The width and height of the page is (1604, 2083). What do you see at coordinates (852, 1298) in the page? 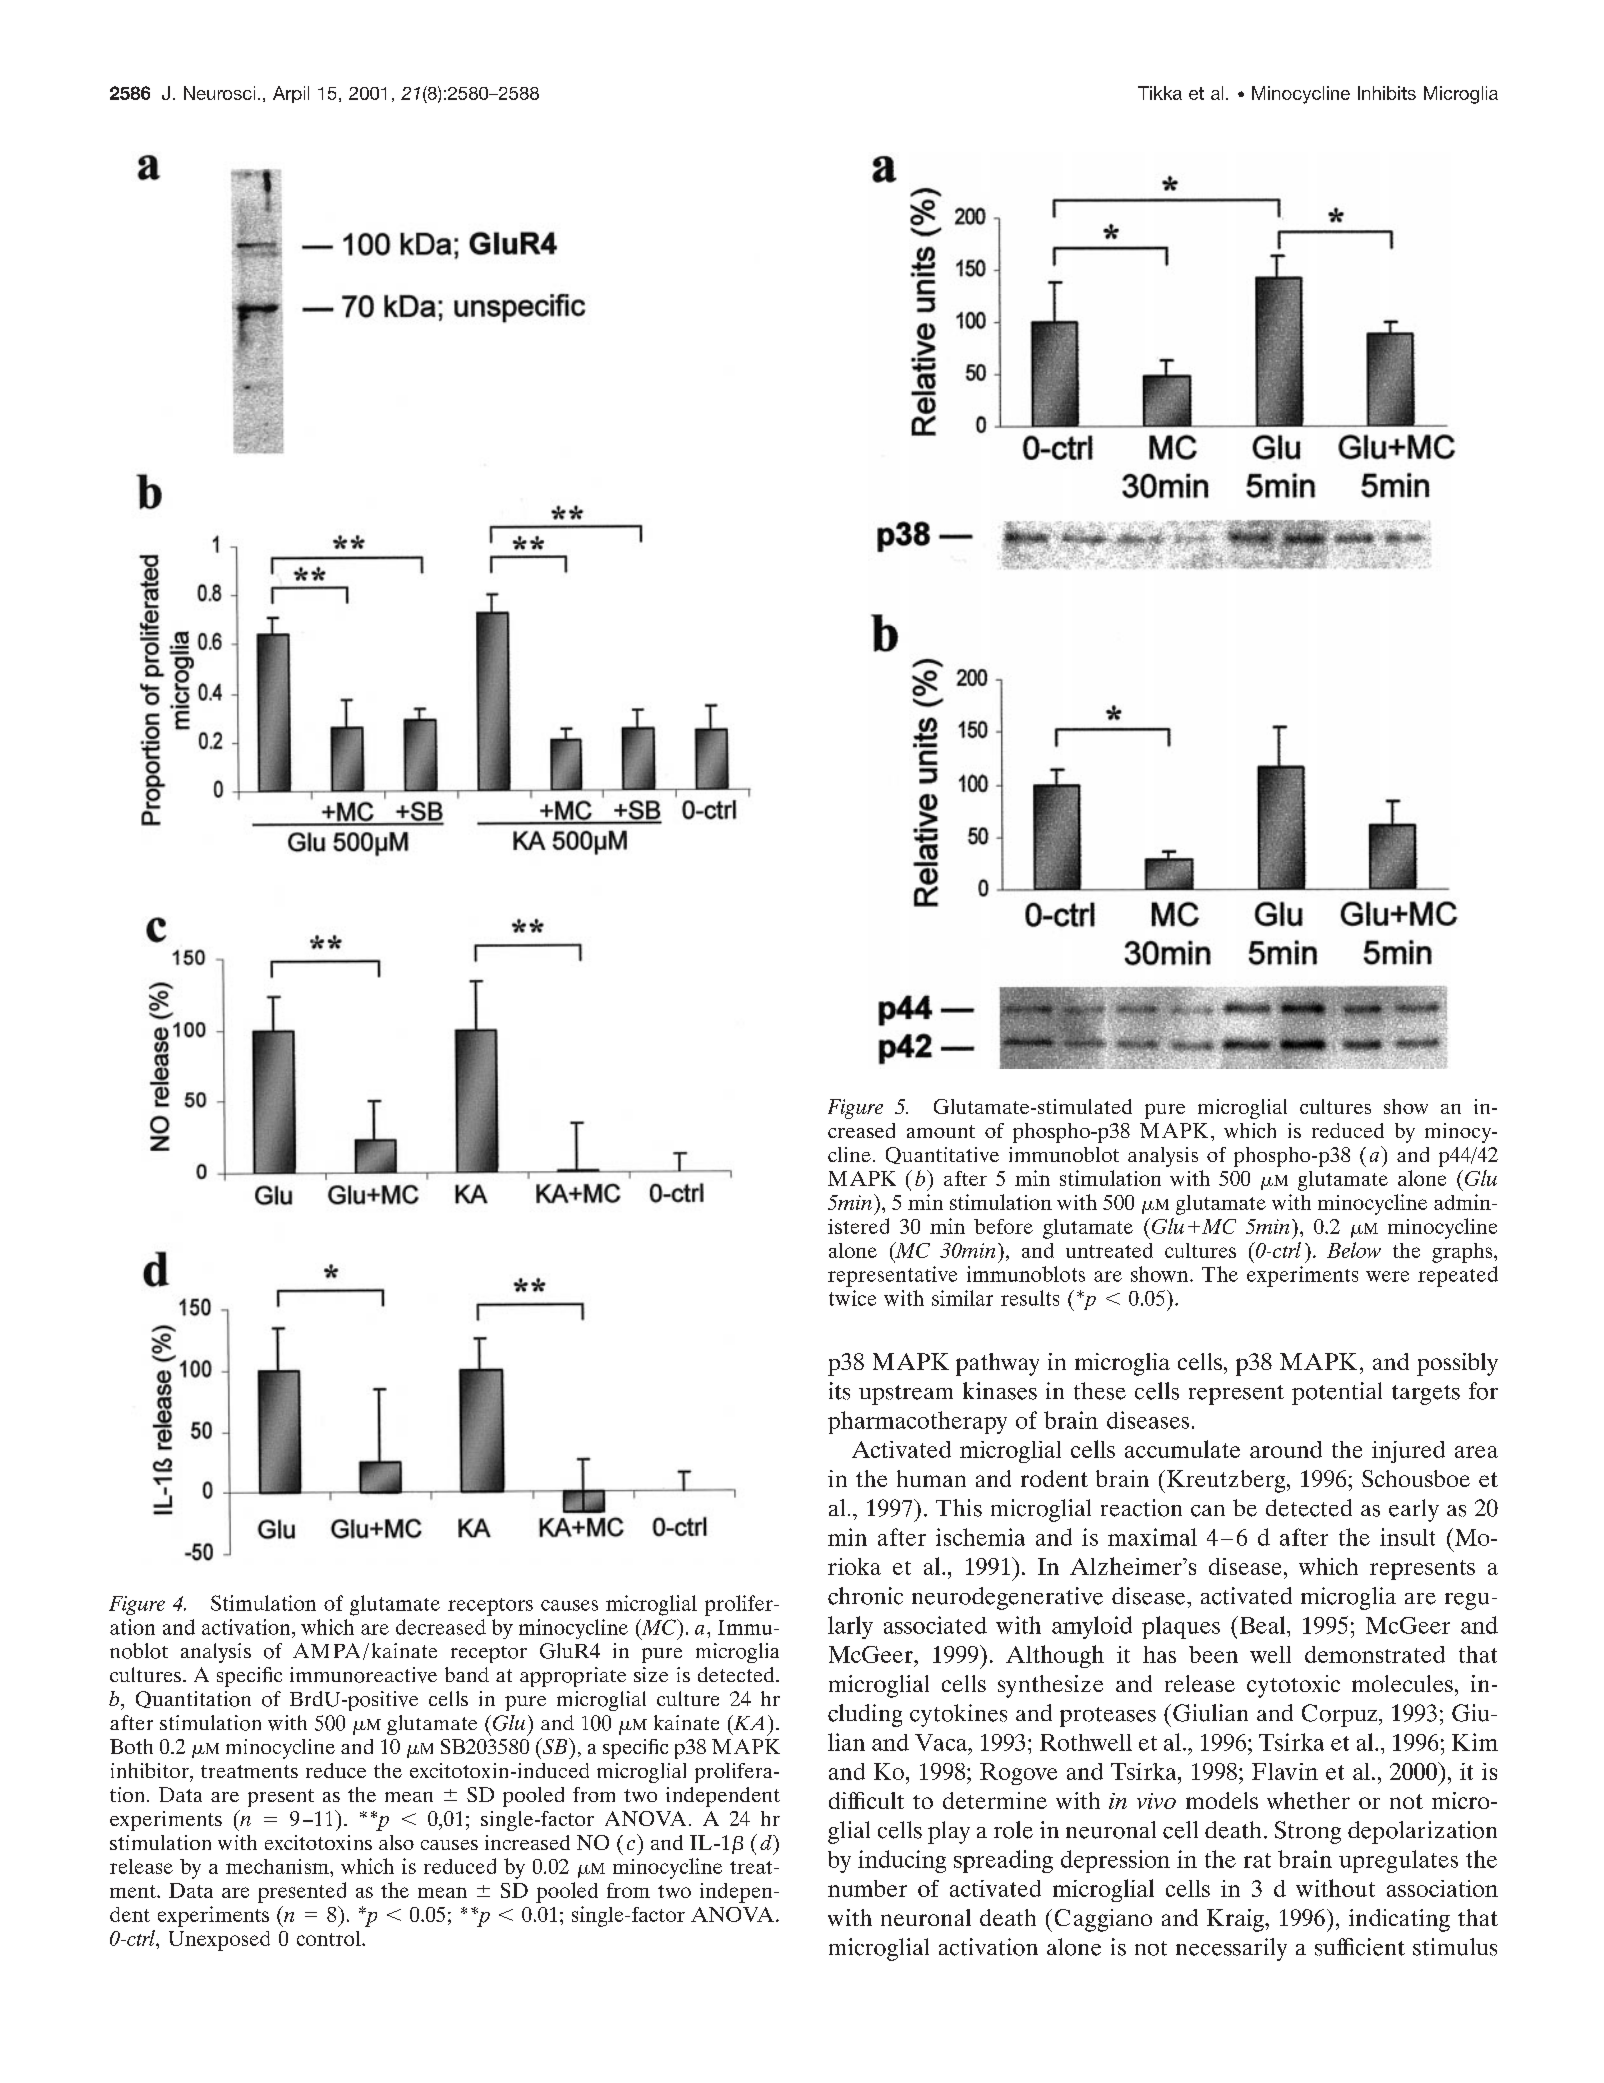
I see `twice` at bounding box center [852, 1298].
